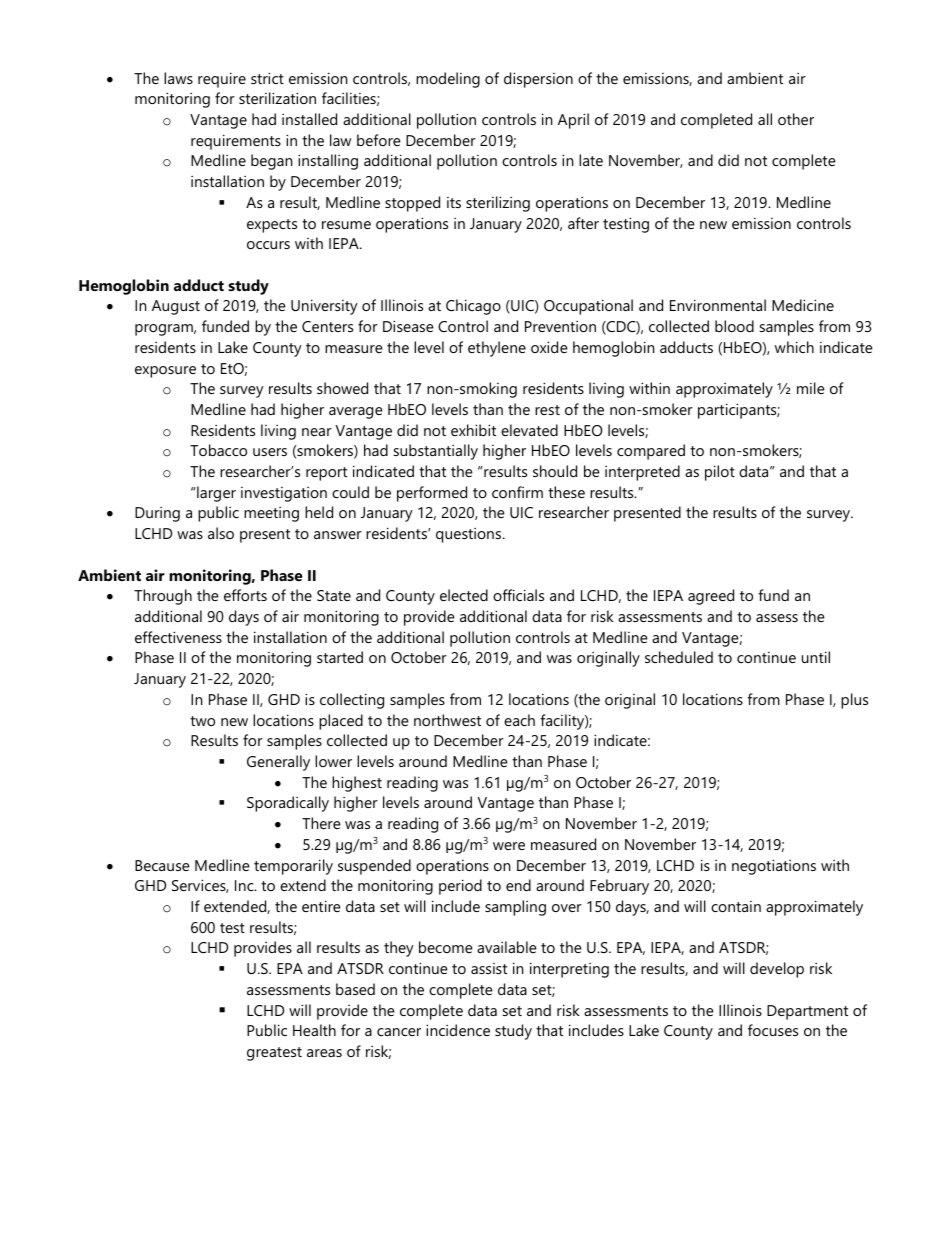 This screenshot has height=1233, width=952. I want to click on Tobacco, so click(218, 450).
